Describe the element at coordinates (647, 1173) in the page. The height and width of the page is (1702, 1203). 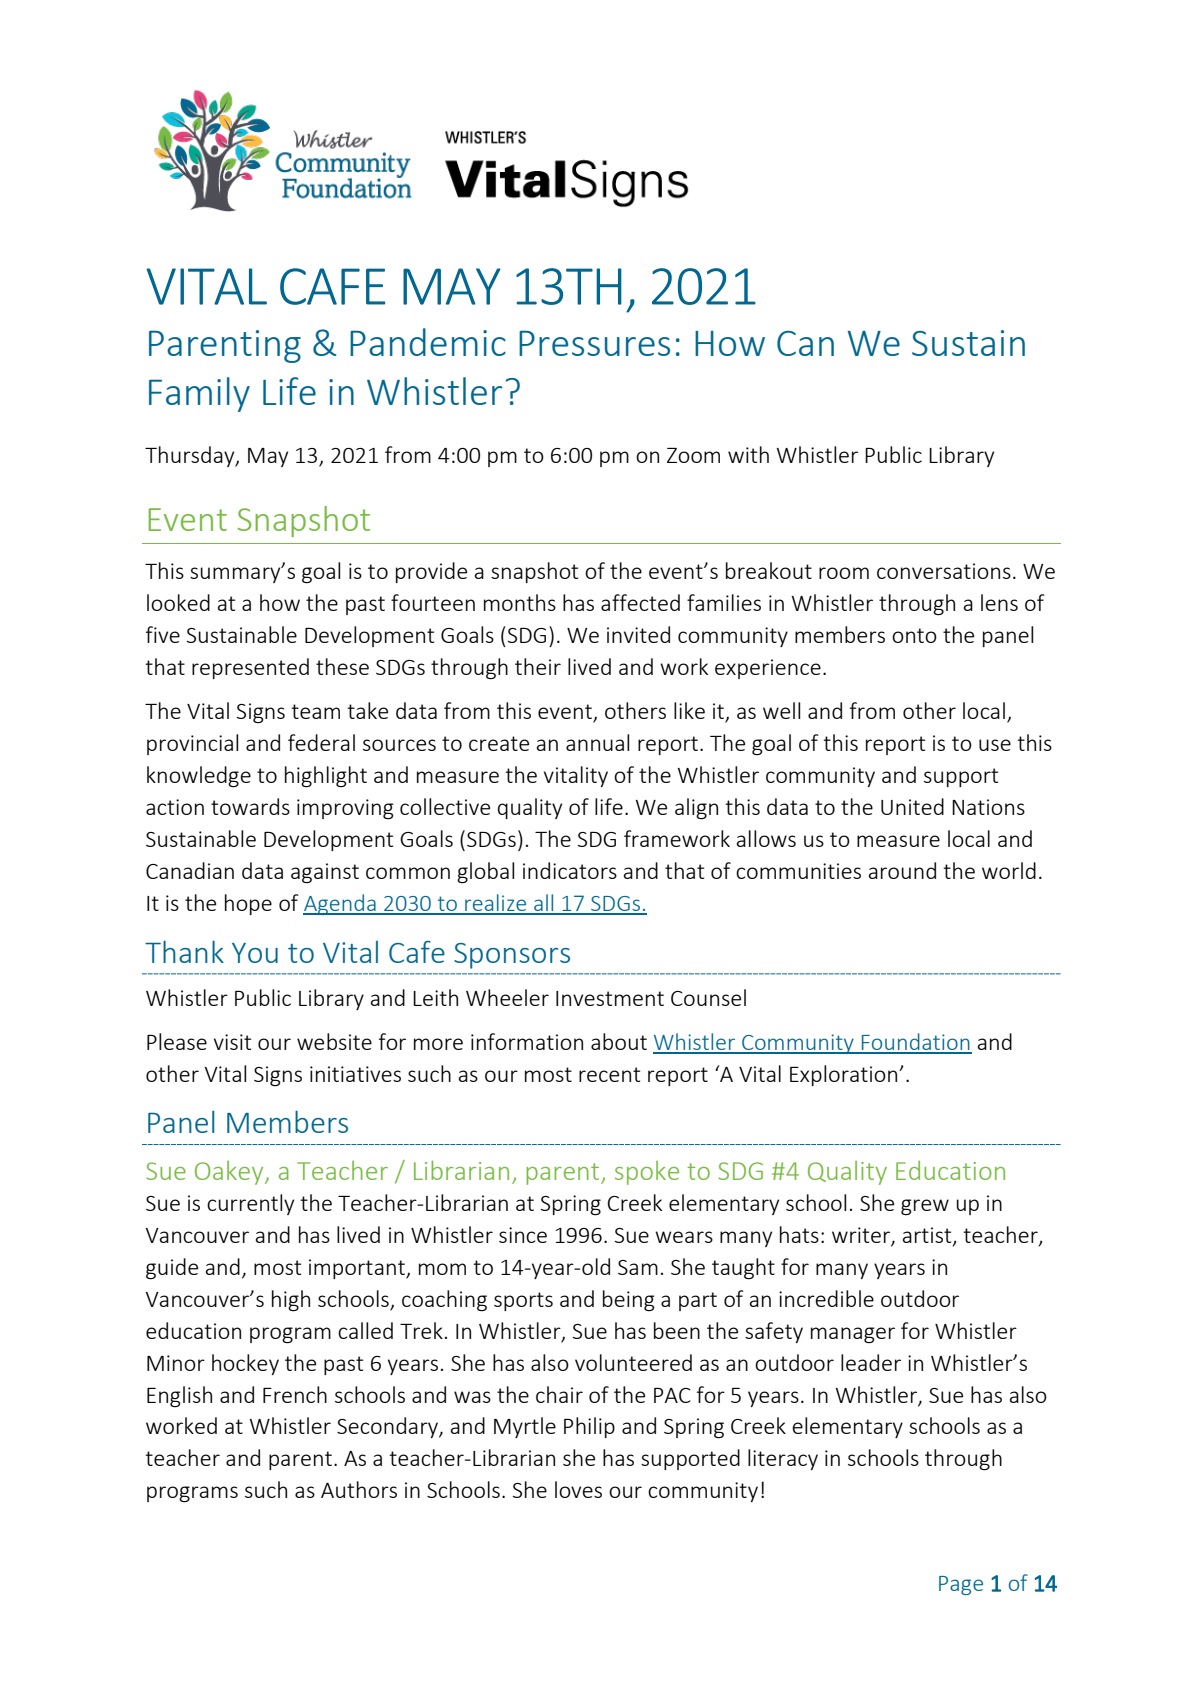
I see `spoke` at that location.
